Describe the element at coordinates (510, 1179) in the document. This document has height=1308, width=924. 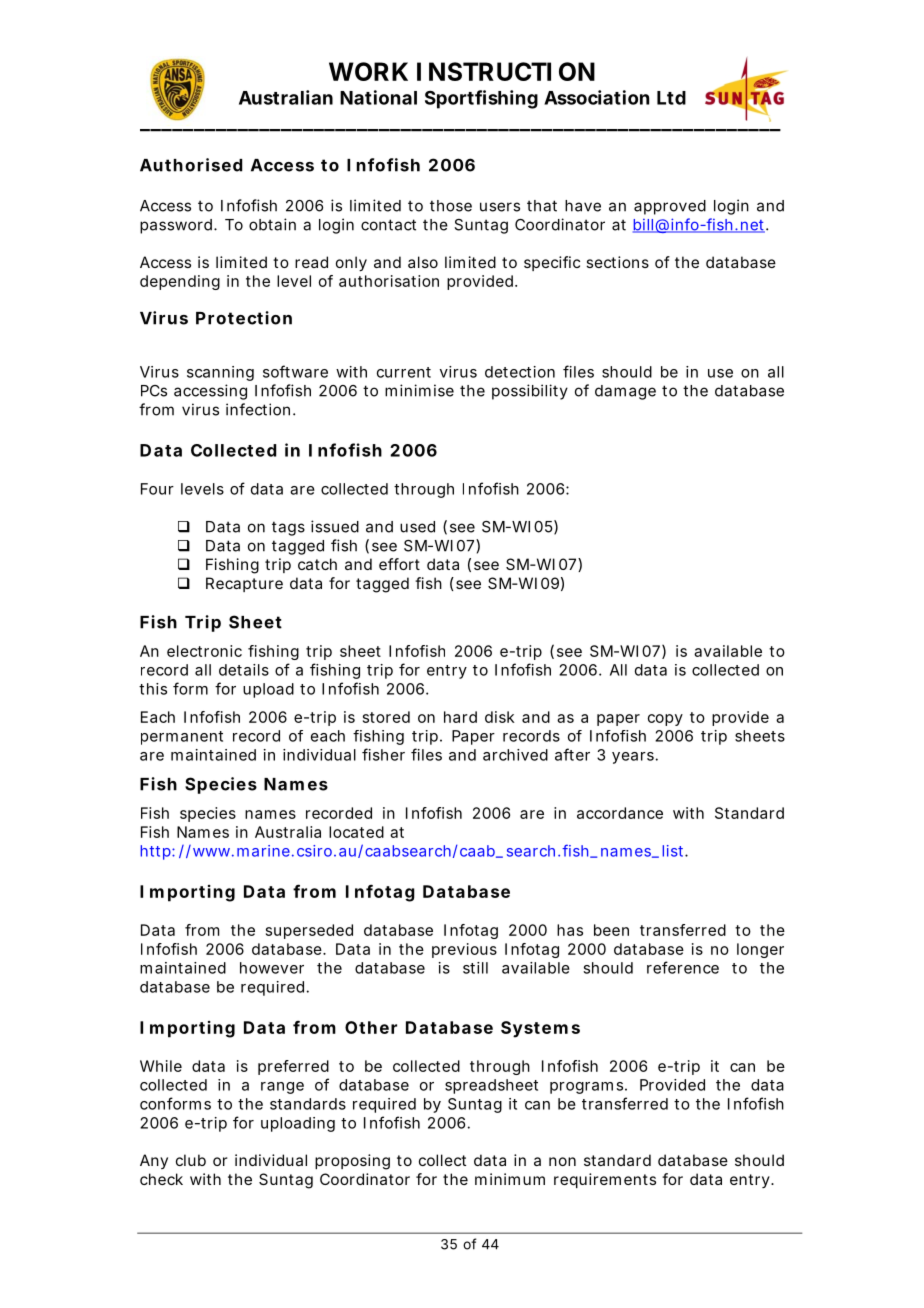
I see `minimum` at that location.
